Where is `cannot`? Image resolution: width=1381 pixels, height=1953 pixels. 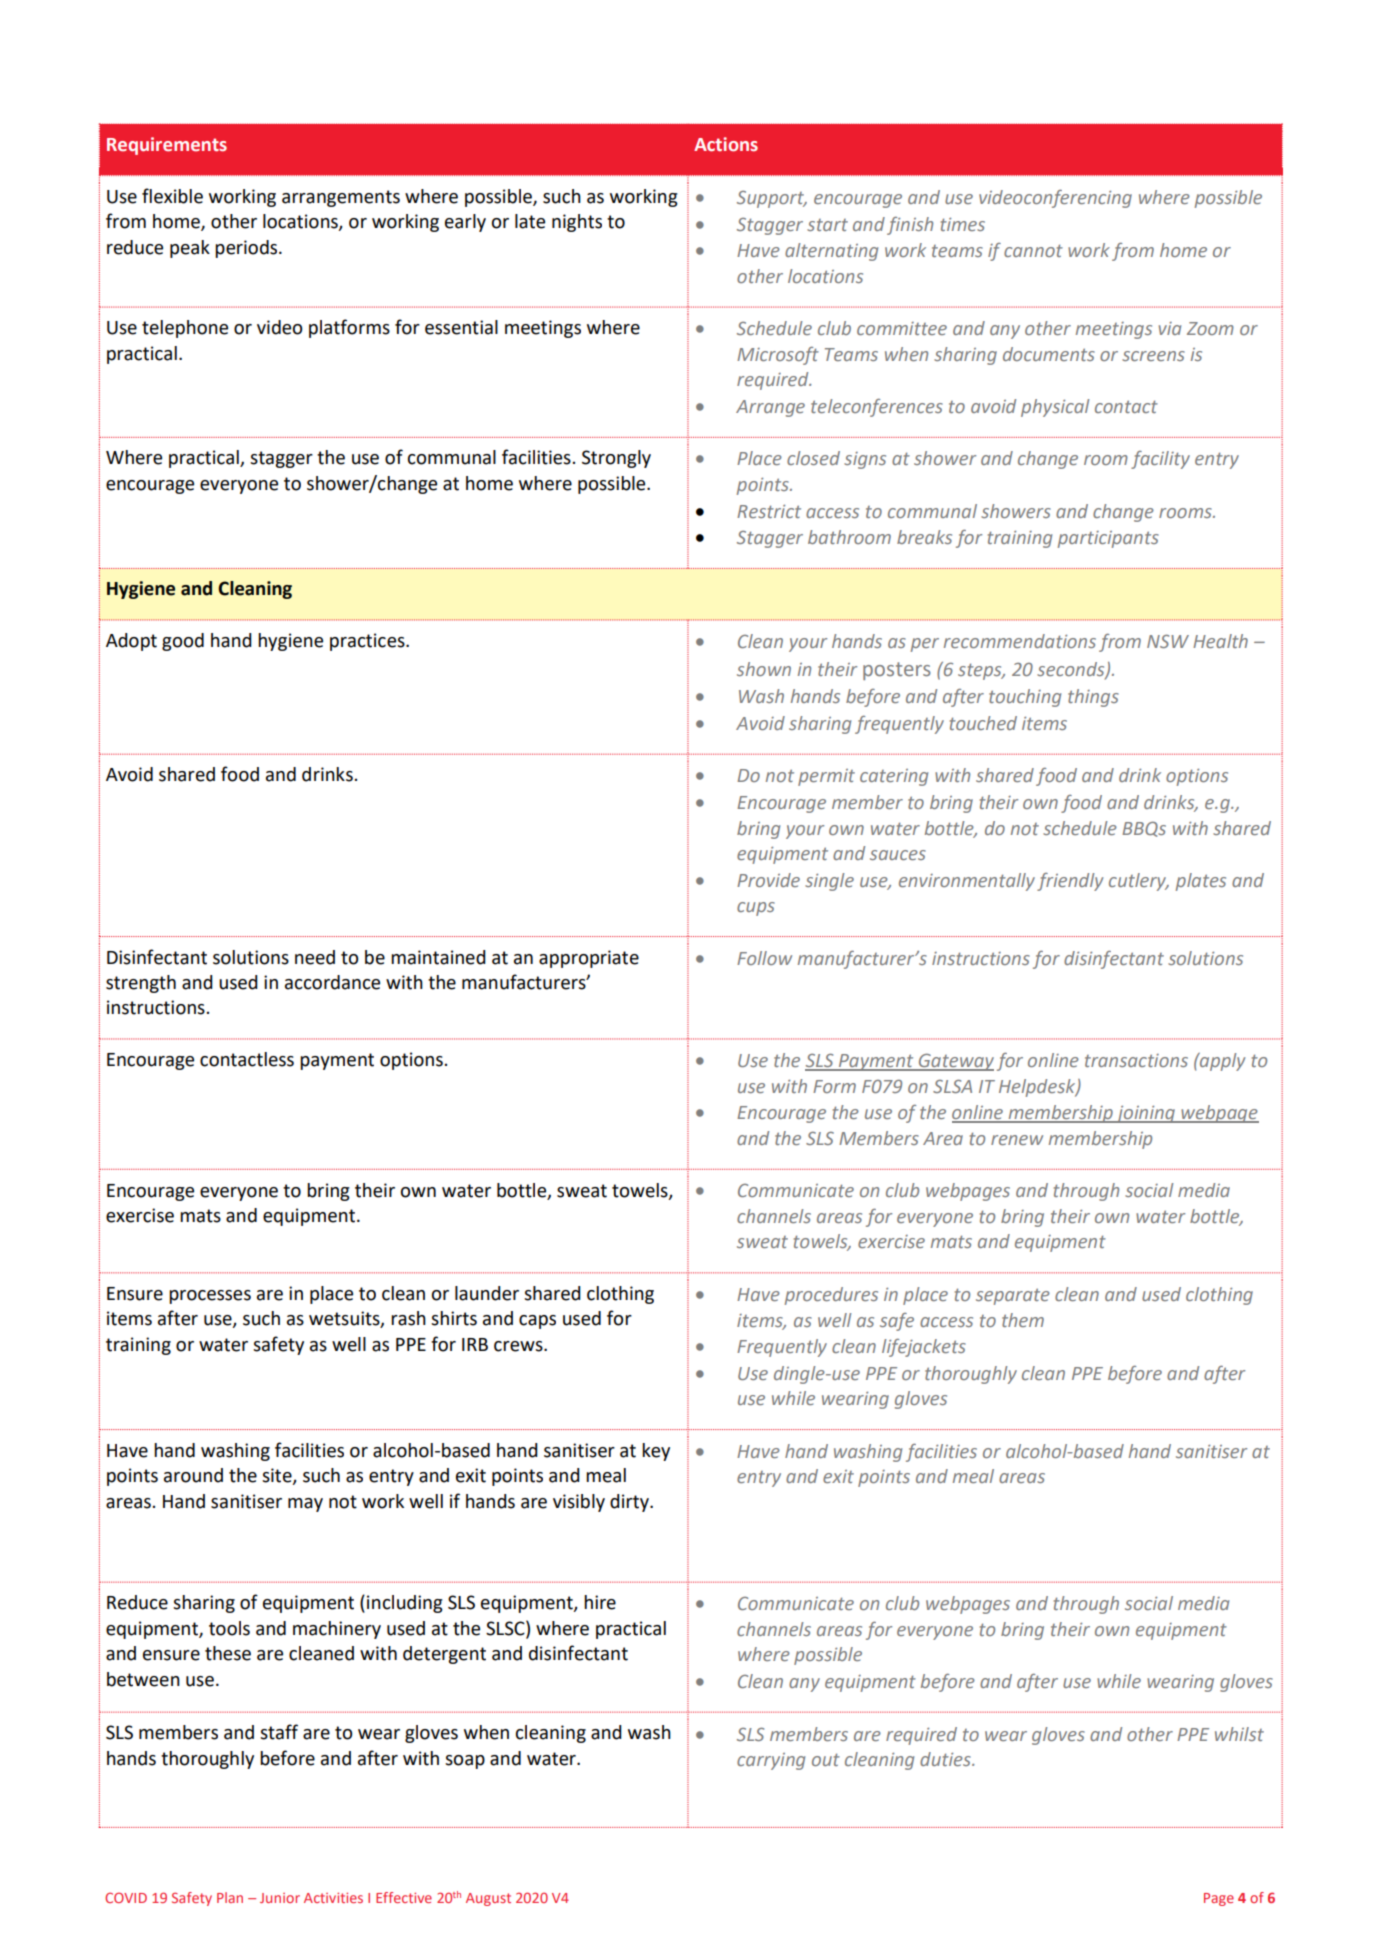 cannot is located at coordinates (1033, 250).
